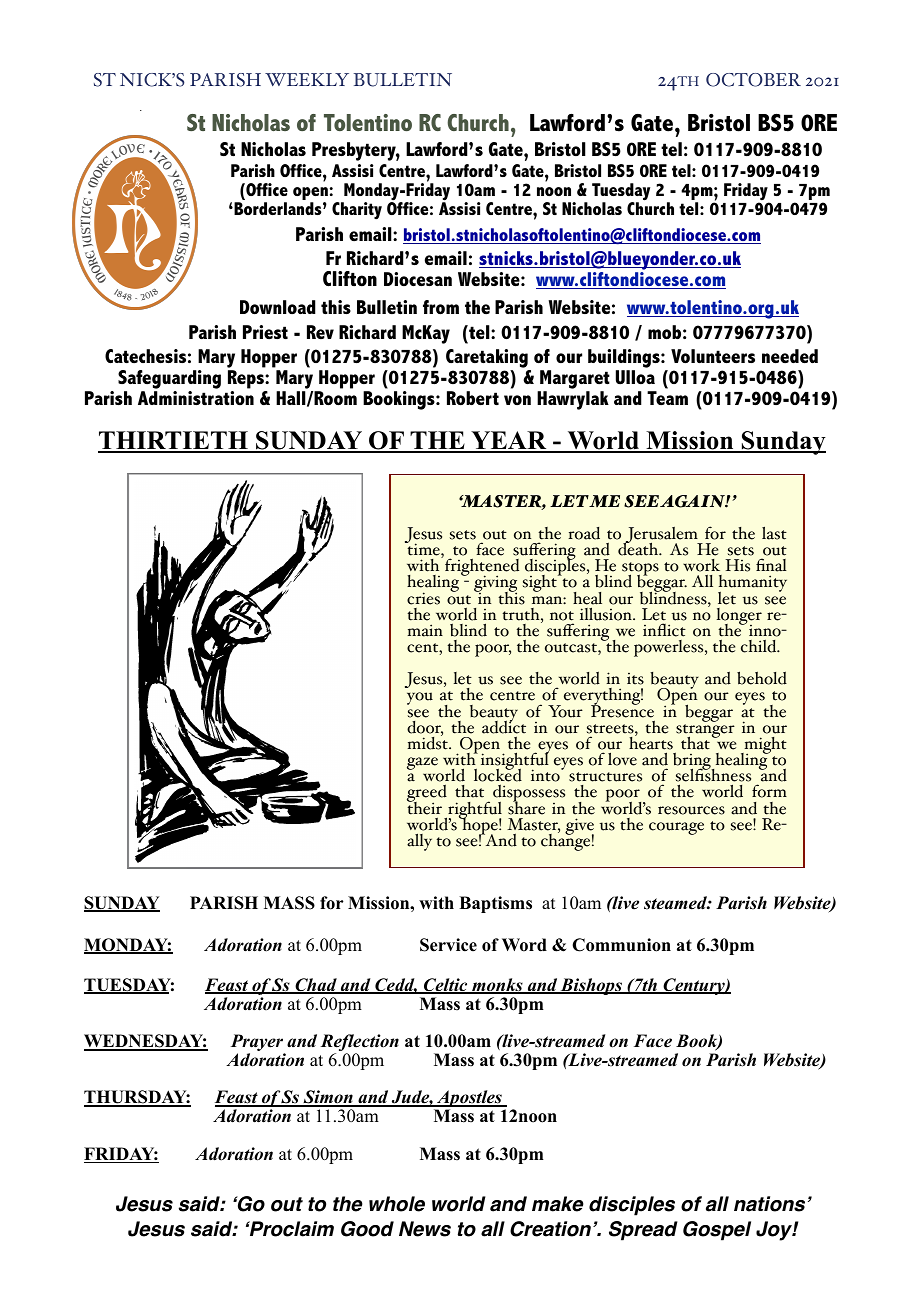 This document has width=924, height=1308. I want to click on powerless, so click(670, 648).
